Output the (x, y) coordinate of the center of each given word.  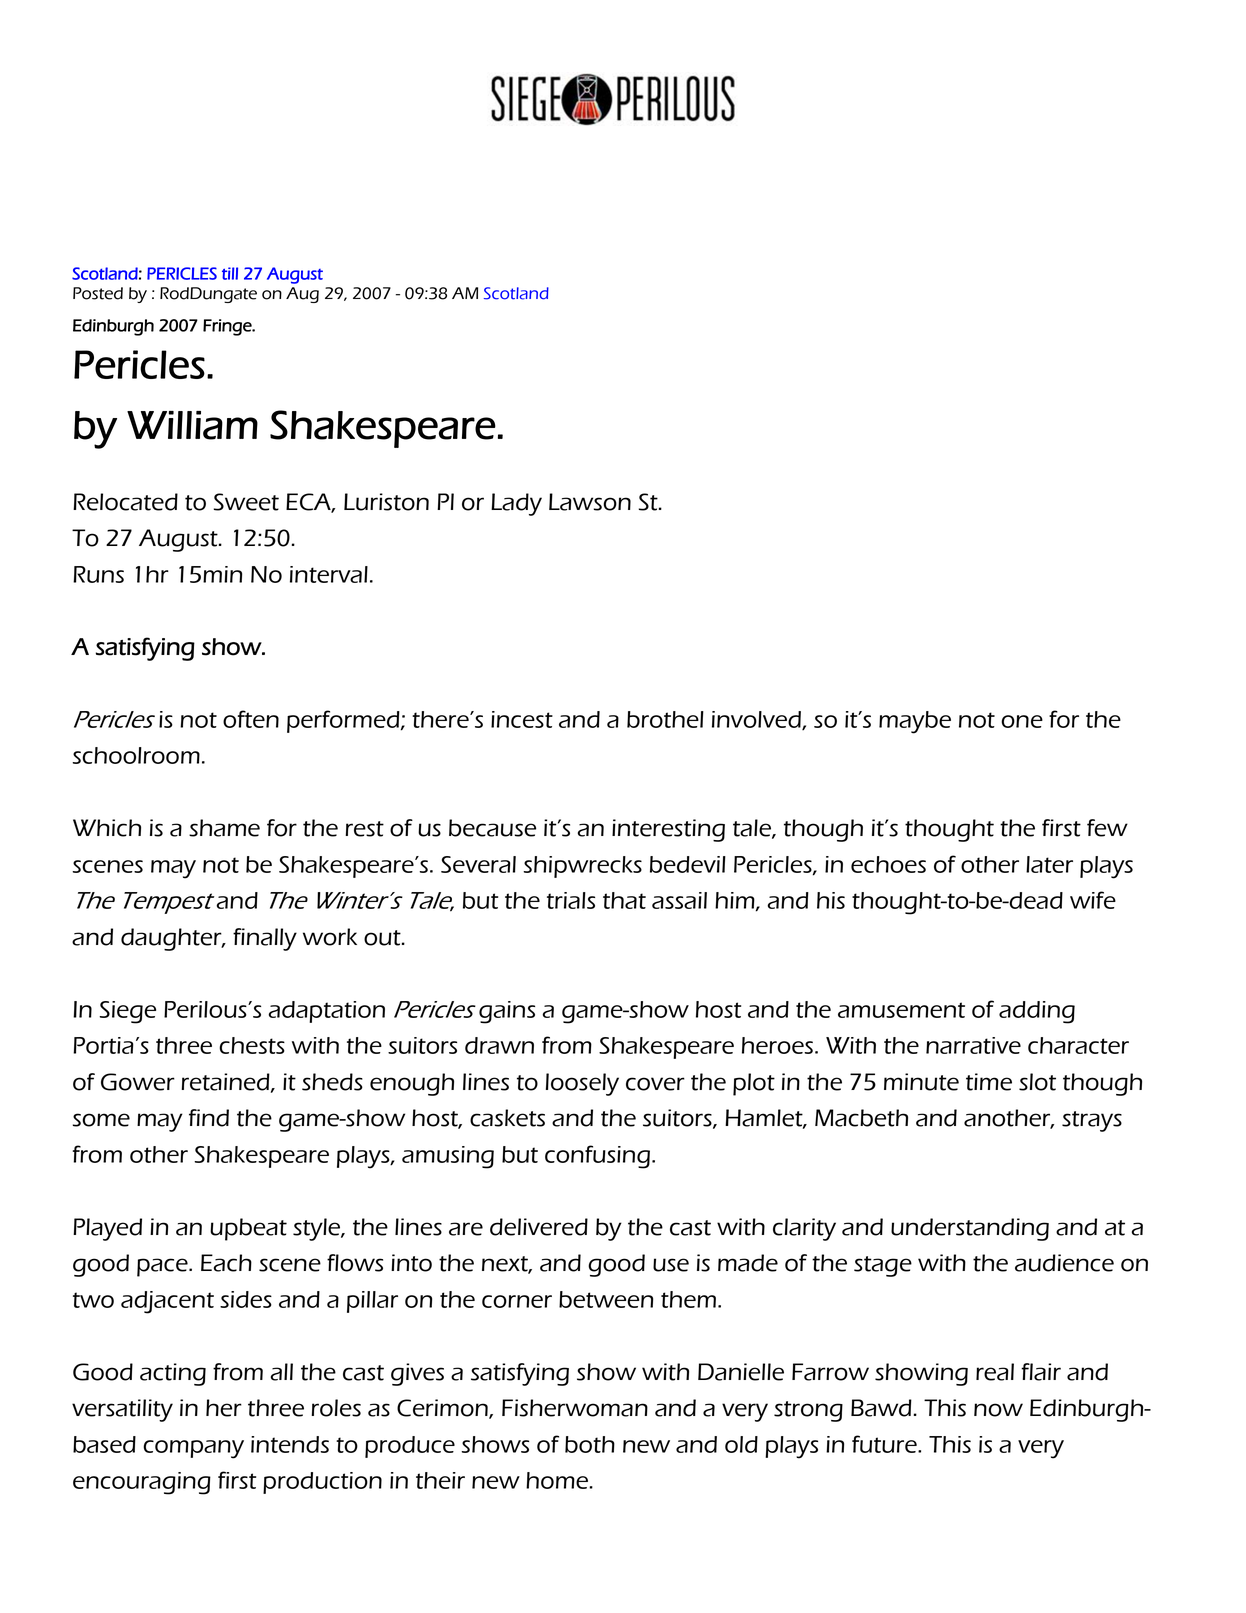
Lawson (590, 502)
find (209, 1118)
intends (290, 1444)
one (1022, 721)
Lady (516, 504)
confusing (597, 1157)
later (1049, 864)
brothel (665, 719)
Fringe (228, 327)
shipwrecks (582, 867)
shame (224, 828)
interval (329, 574)
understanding (970, 1229)
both (590, 1444)
